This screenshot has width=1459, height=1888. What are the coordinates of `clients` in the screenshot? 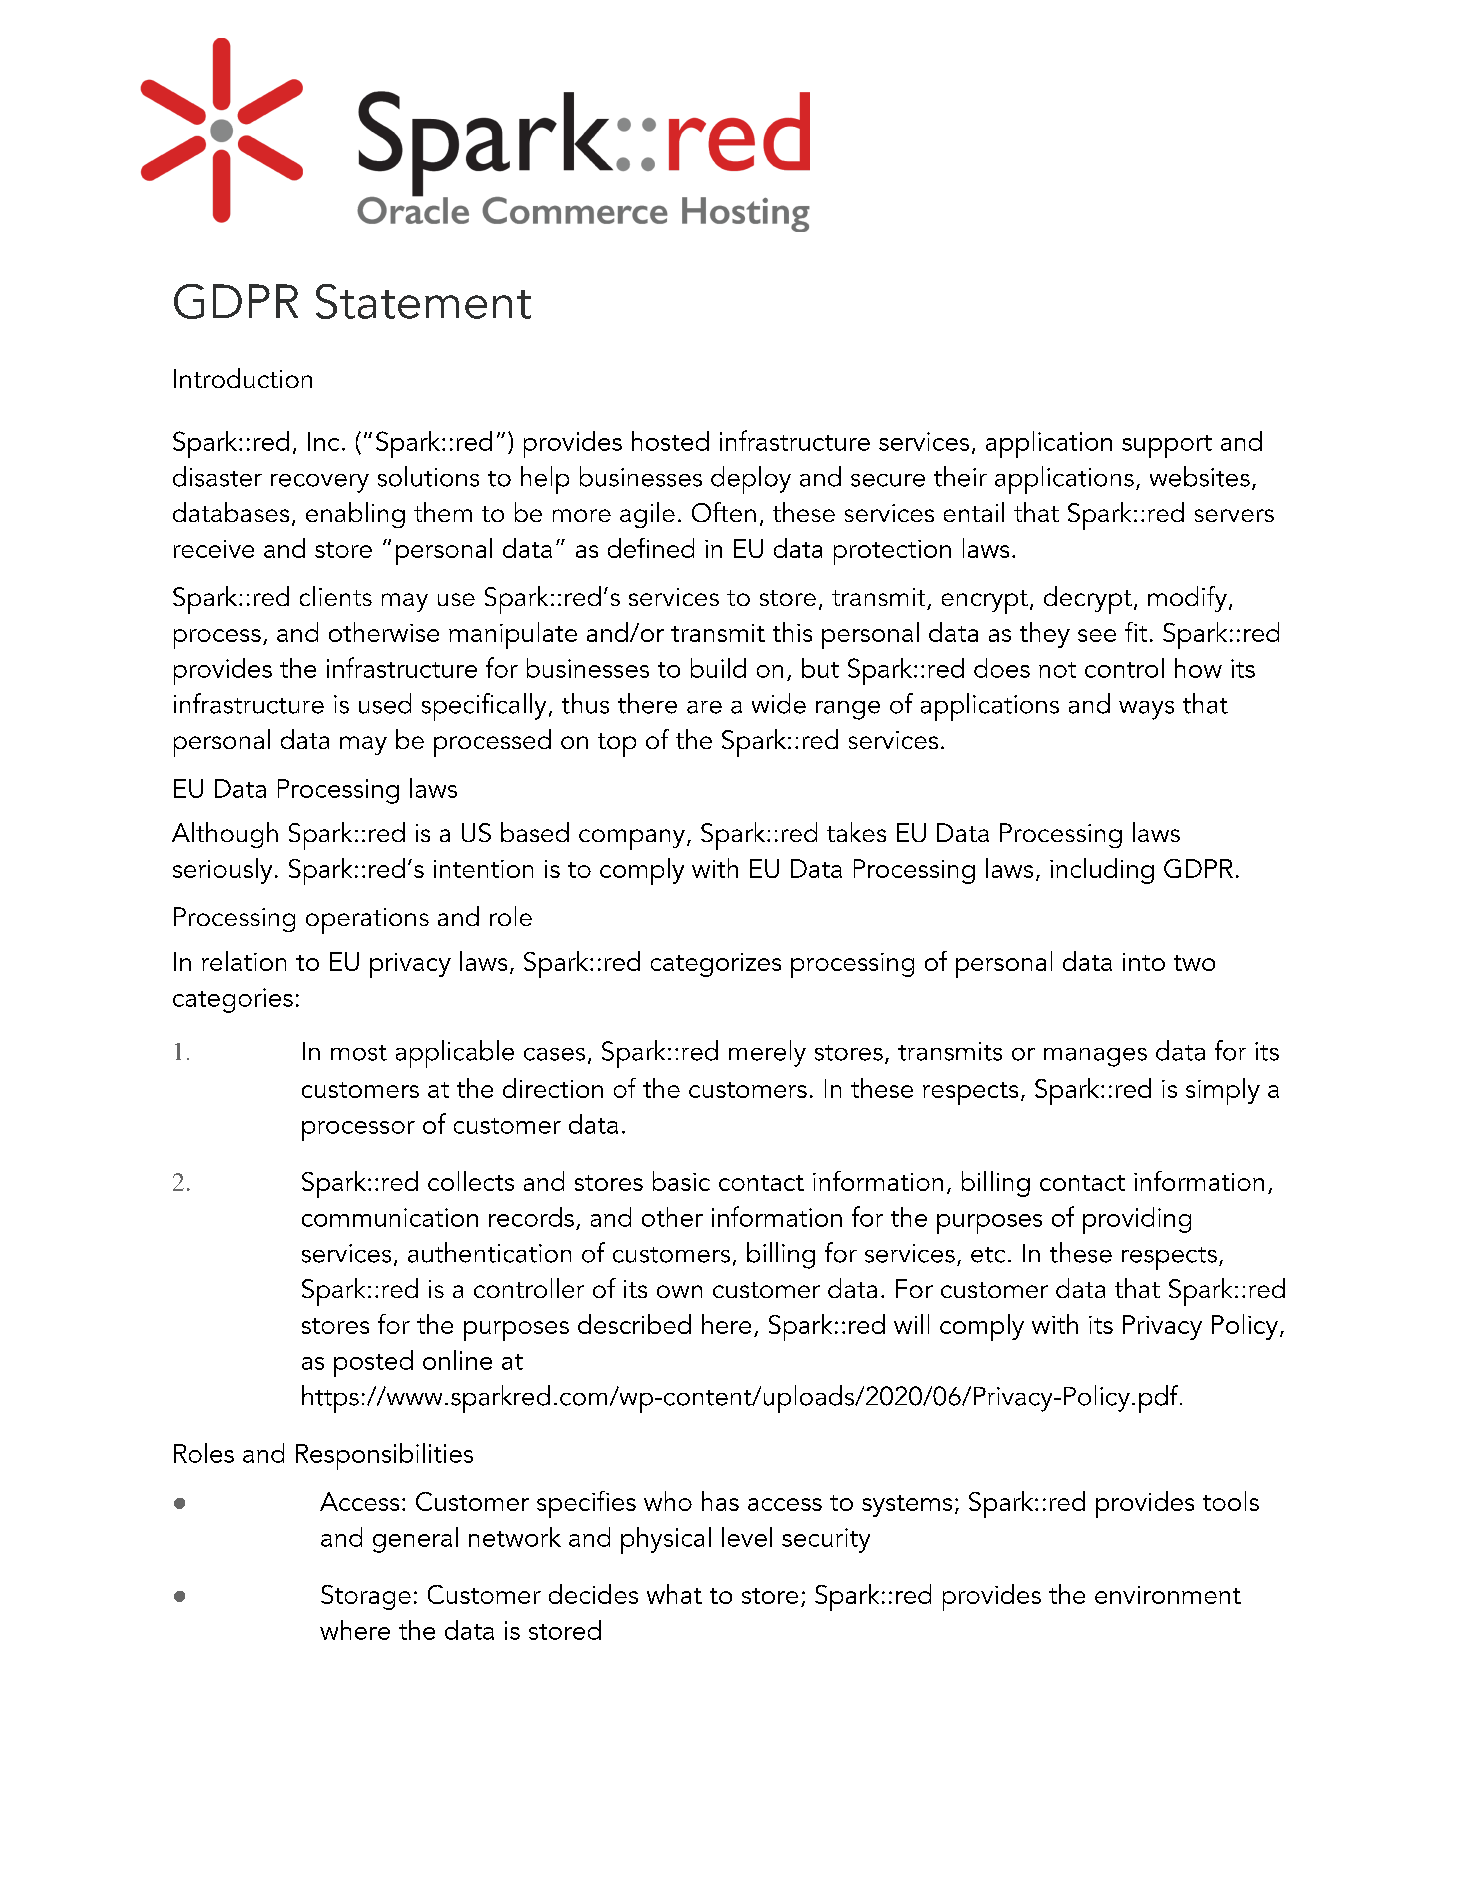 It's located at (336, 596).
